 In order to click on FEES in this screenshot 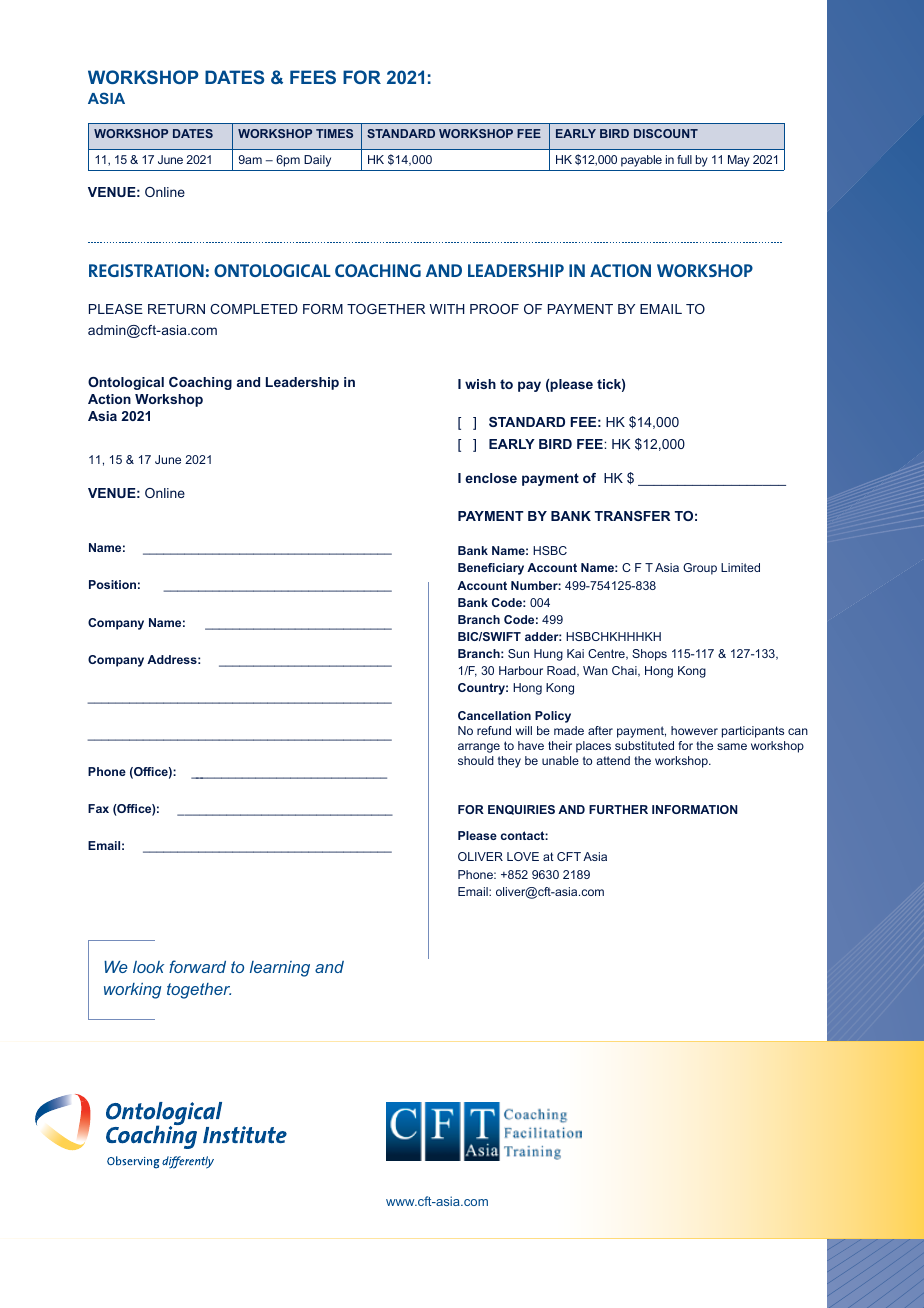, I will do `click(313, 77)`.
